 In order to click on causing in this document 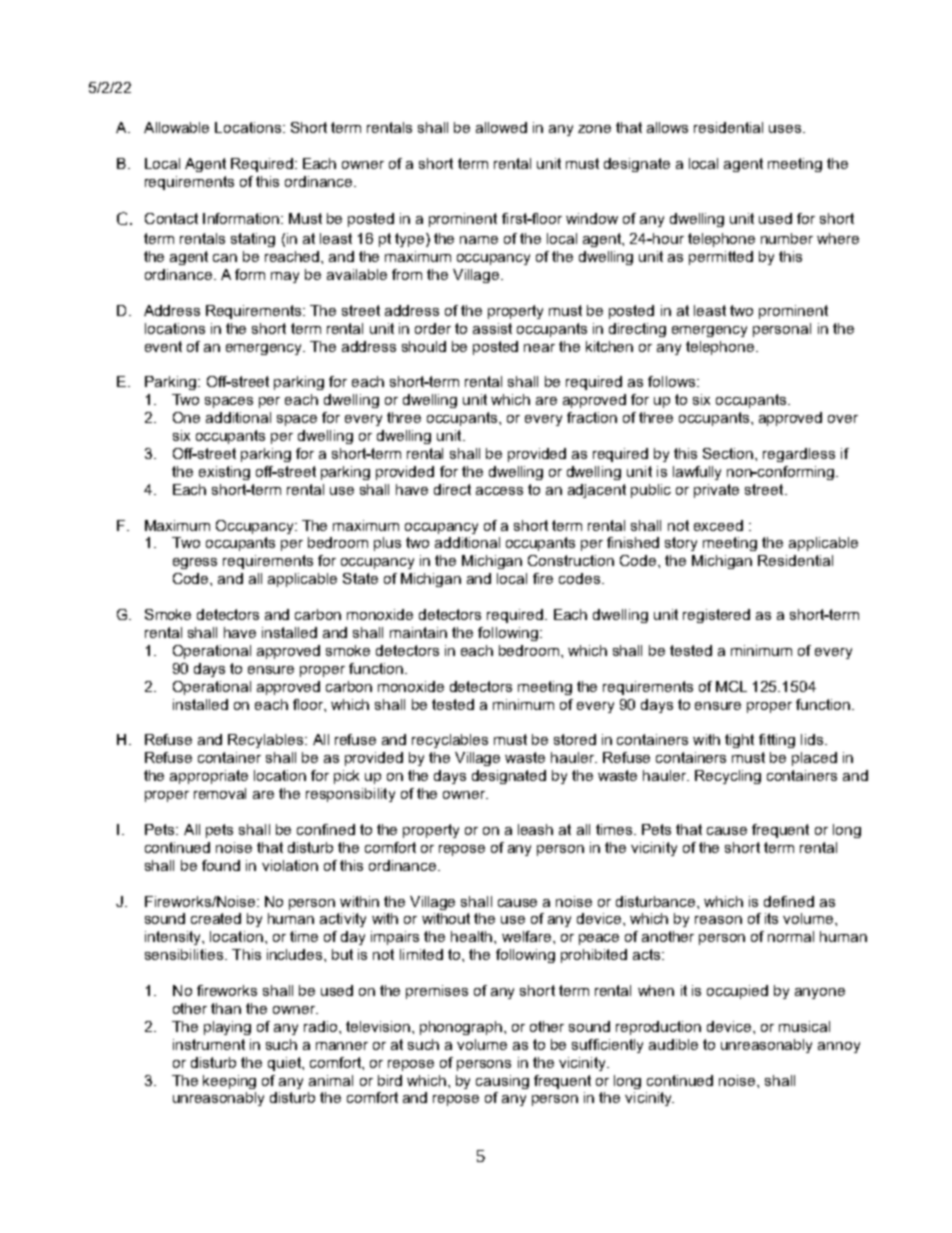, I will do `click(502, 1082)`.
